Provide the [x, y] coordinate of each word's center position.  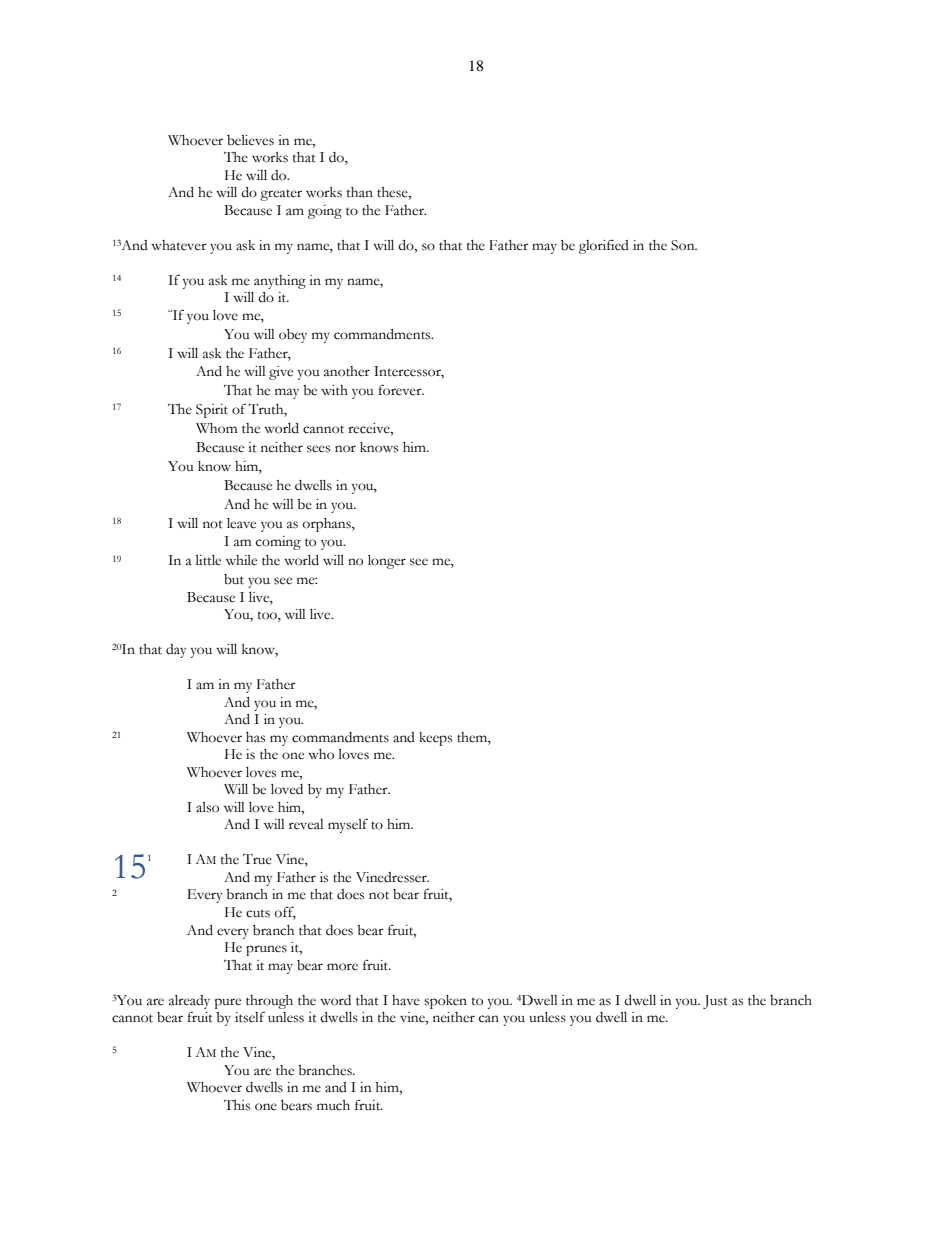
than [360, 192]
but [234, 579]
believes [250, 140]
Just [715, 1002]
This [237, 1105]
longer [387, 562]
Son [684, 245]
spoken [445, 1002]
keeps [435, 739]
